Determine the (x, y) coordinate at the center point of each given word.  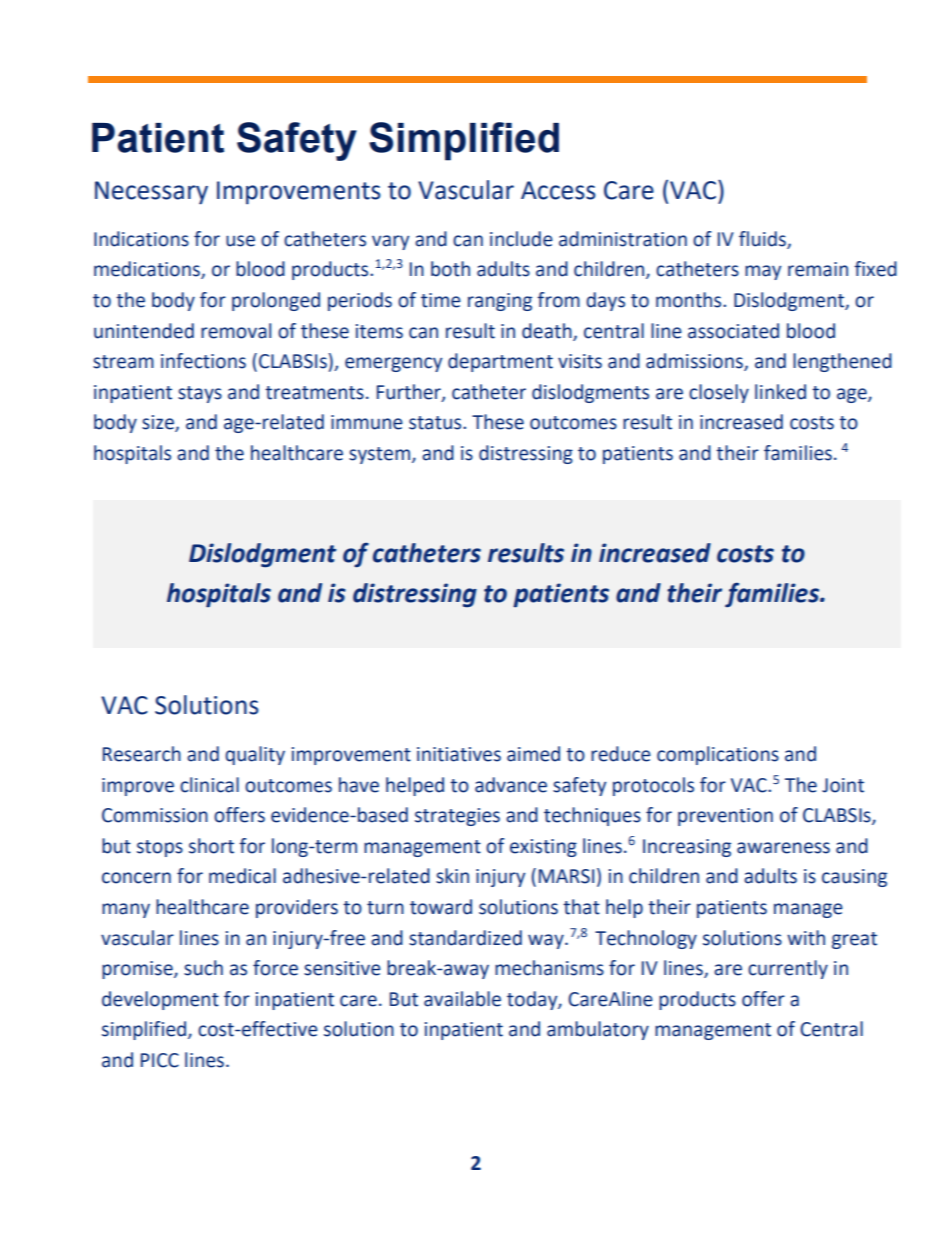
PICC (160, 1060)
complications (718, 755)
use (240, 241)
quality (255, 755)
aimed (533, 754)
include (521, 239)
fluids (763, 239)
